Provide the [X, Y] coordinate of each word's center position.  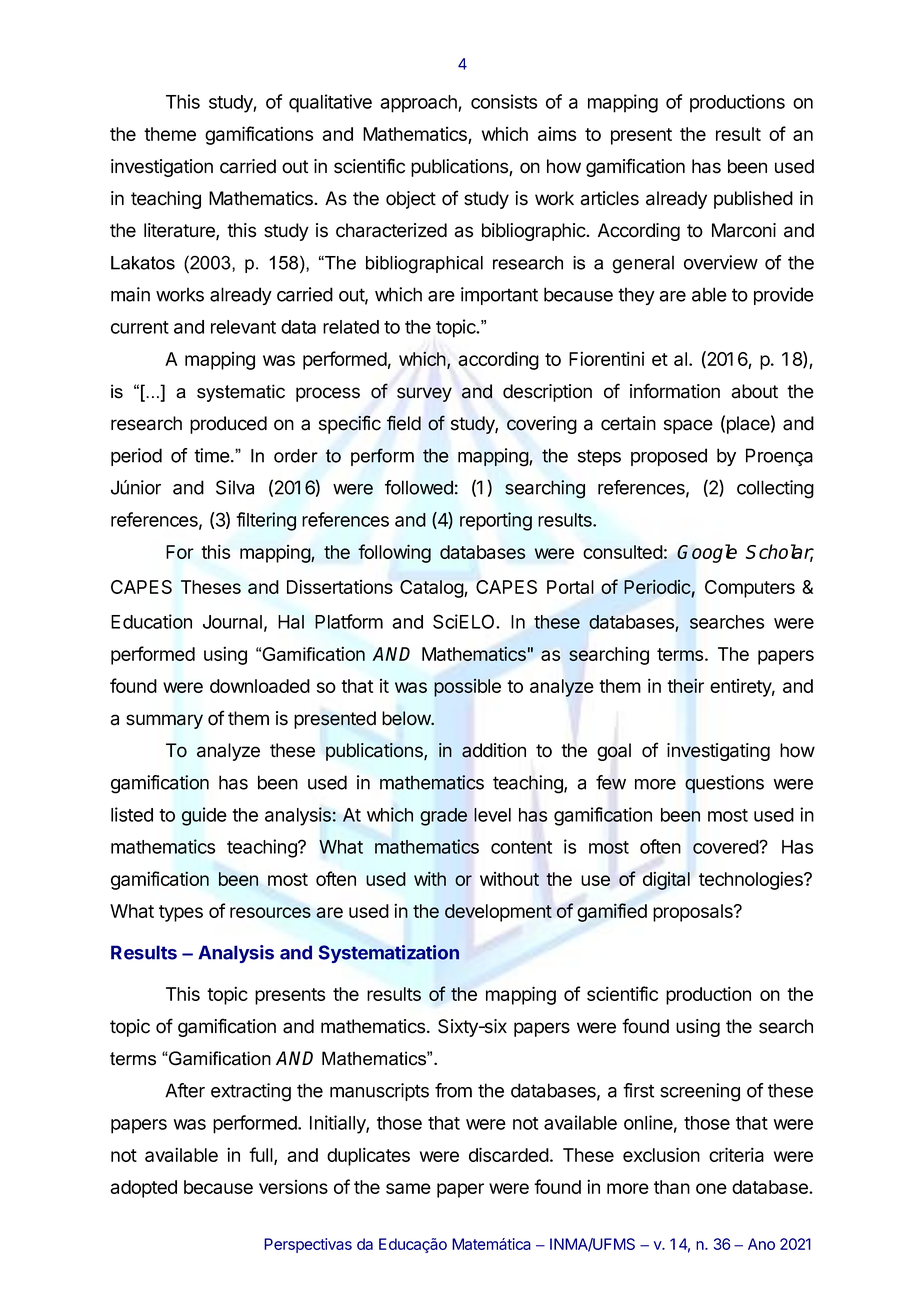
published [753, 200]
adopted [143, 1189]
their [685, 685]
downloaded [260, 686]
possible [467, 688]
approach [419, 104]
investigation [162, 168]
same [408, 1188]
